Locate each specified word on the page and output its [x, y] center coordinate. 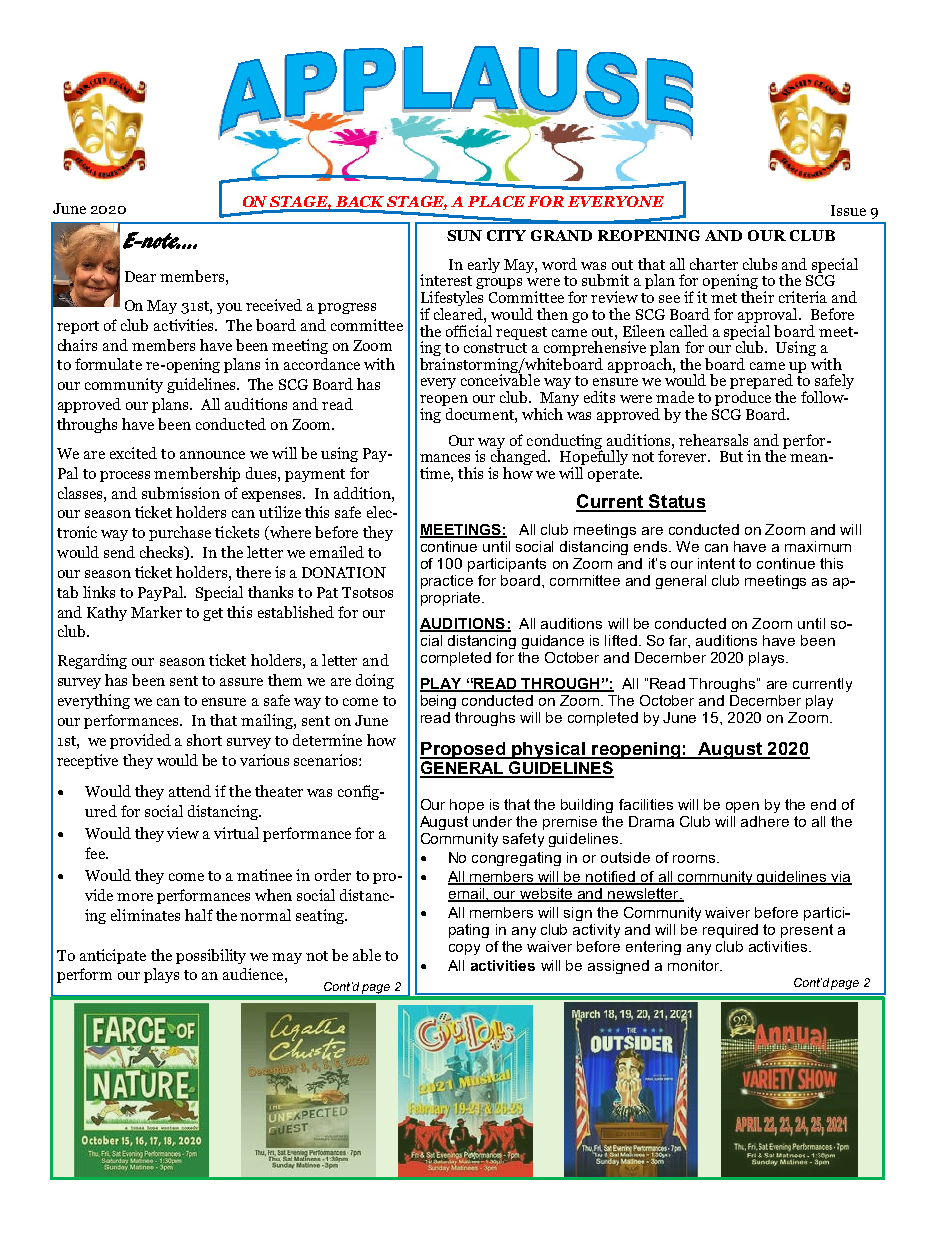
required [730, 931]
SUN [464, 235]
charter [714, 264]
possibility [211, 956]
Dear [140, 276]
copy [464, 949]
